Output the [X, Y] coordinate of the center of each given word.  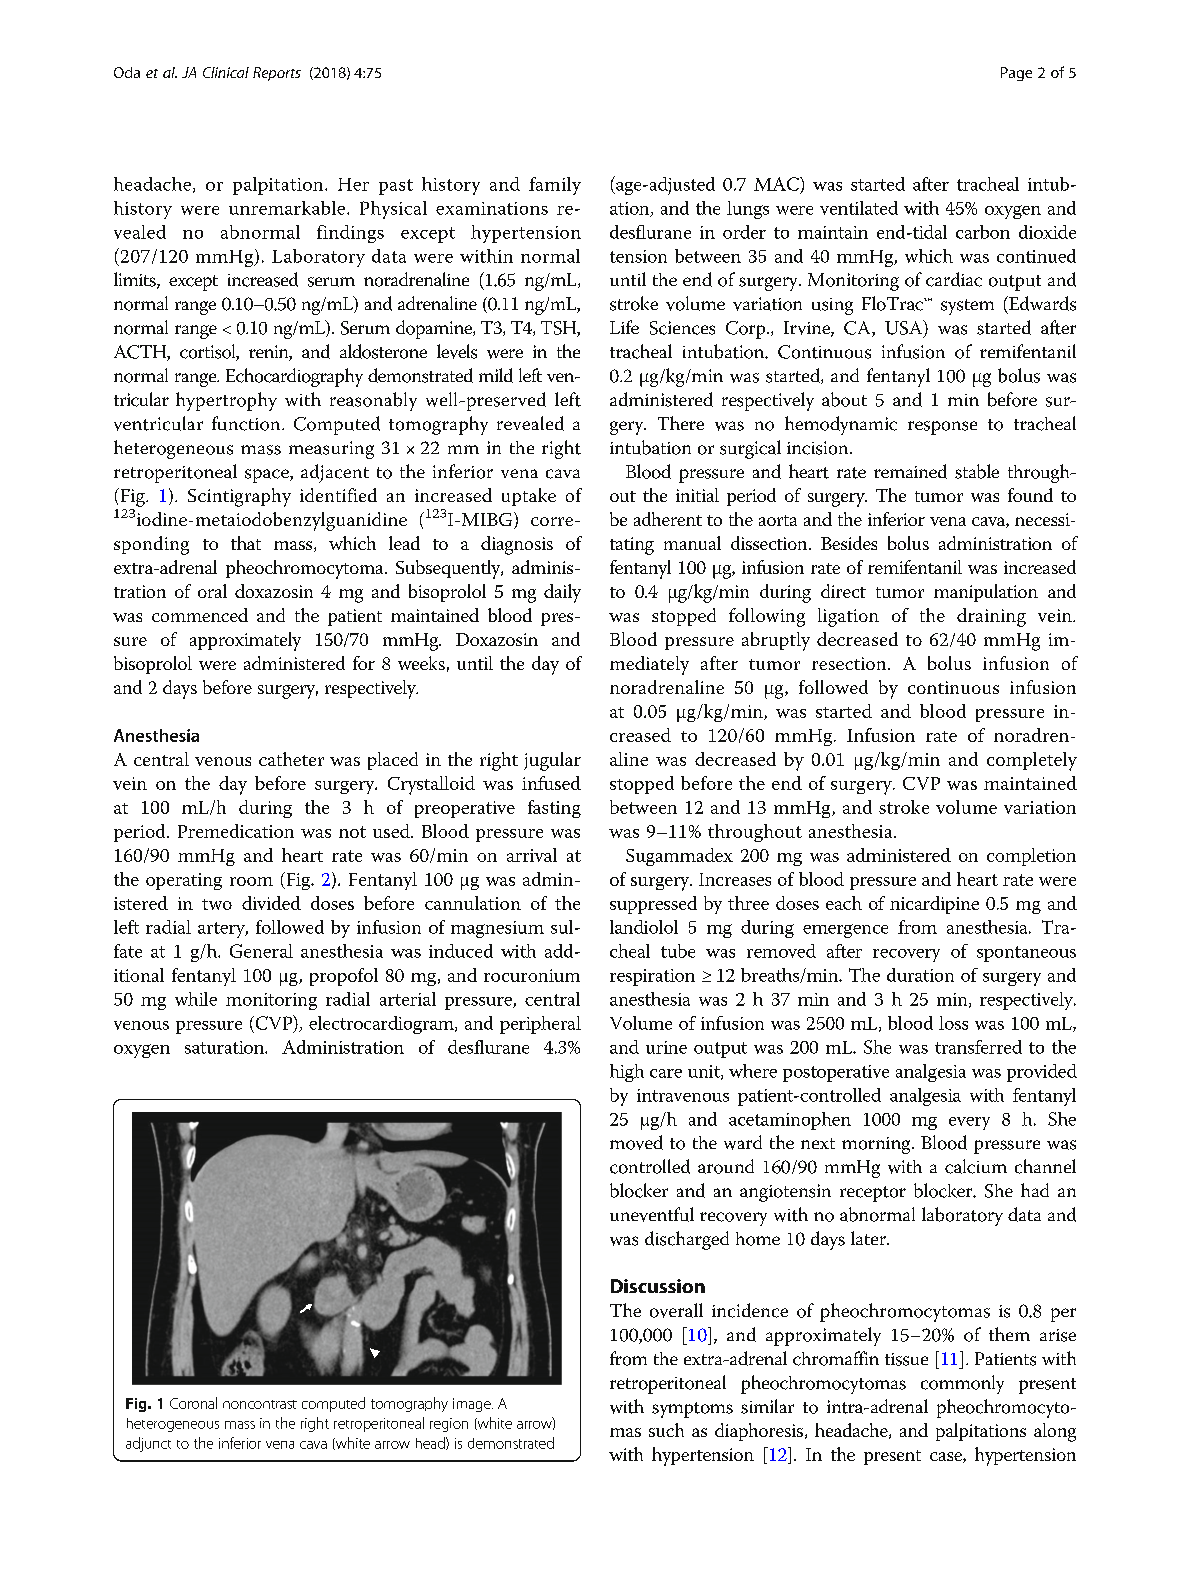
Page [1016, 74]
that [246, 543]
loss [953, 1023]
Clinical [226, 72]
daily [562, 593]
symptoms [692, 1410]
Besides [849, 543]
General [261, 951]
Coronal [193, 1403]
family [555, 186]
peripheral [540, 1025]
